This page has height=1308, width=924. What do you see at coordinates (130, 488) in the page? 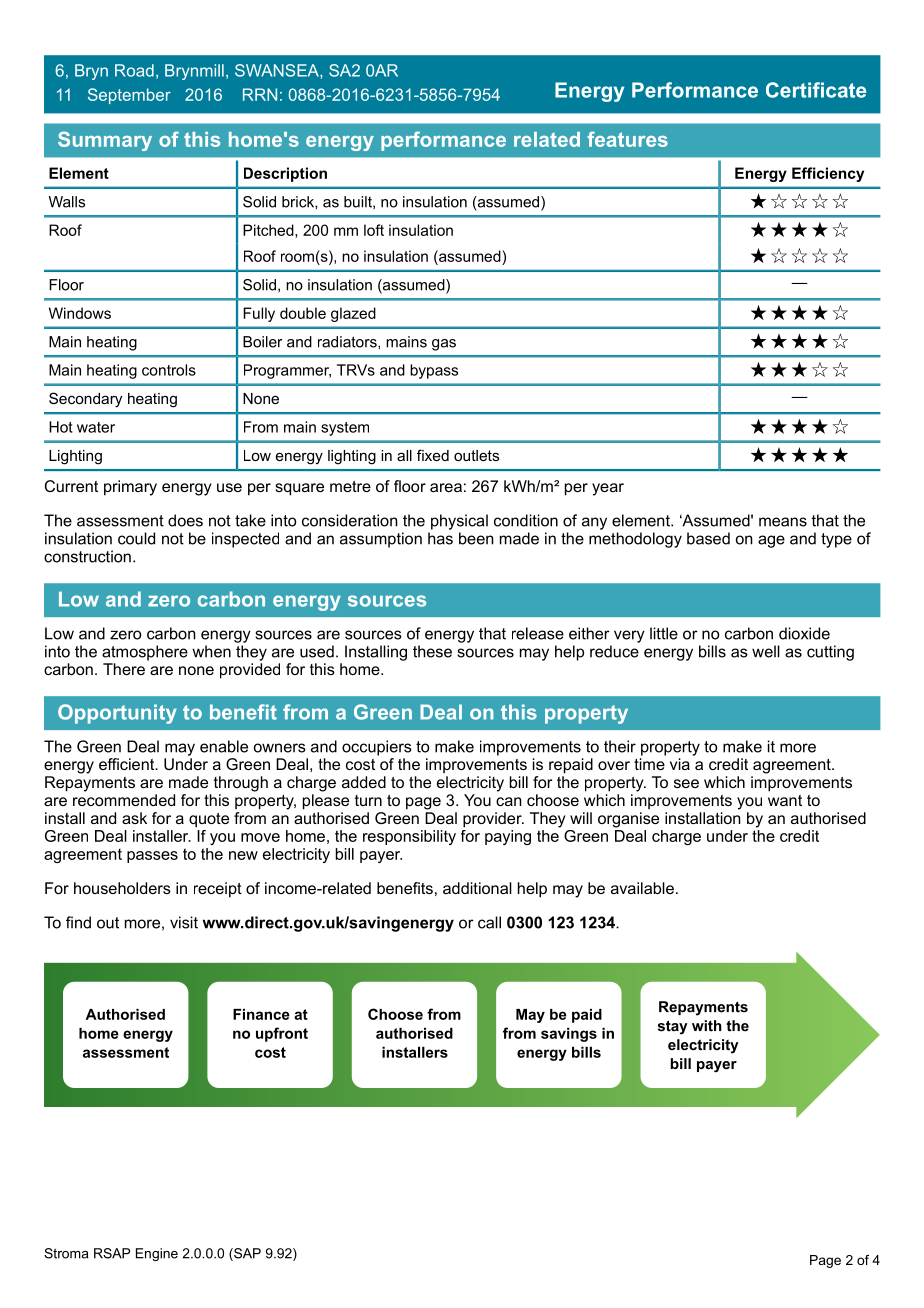
I see `primary` at bounding box center [130, 488].
